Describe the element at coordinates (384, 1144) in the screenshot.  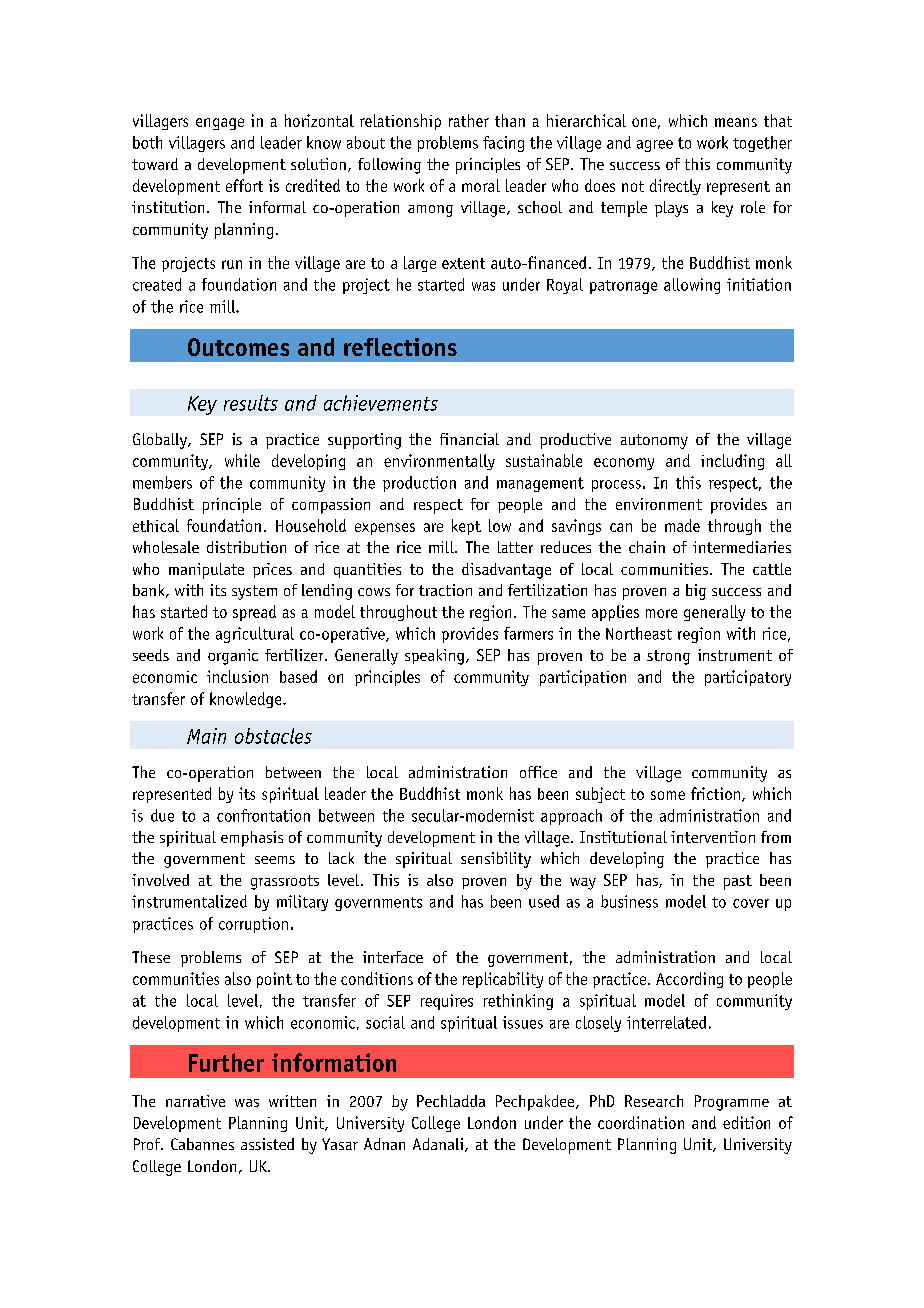
I see `Adnan` at that location.
